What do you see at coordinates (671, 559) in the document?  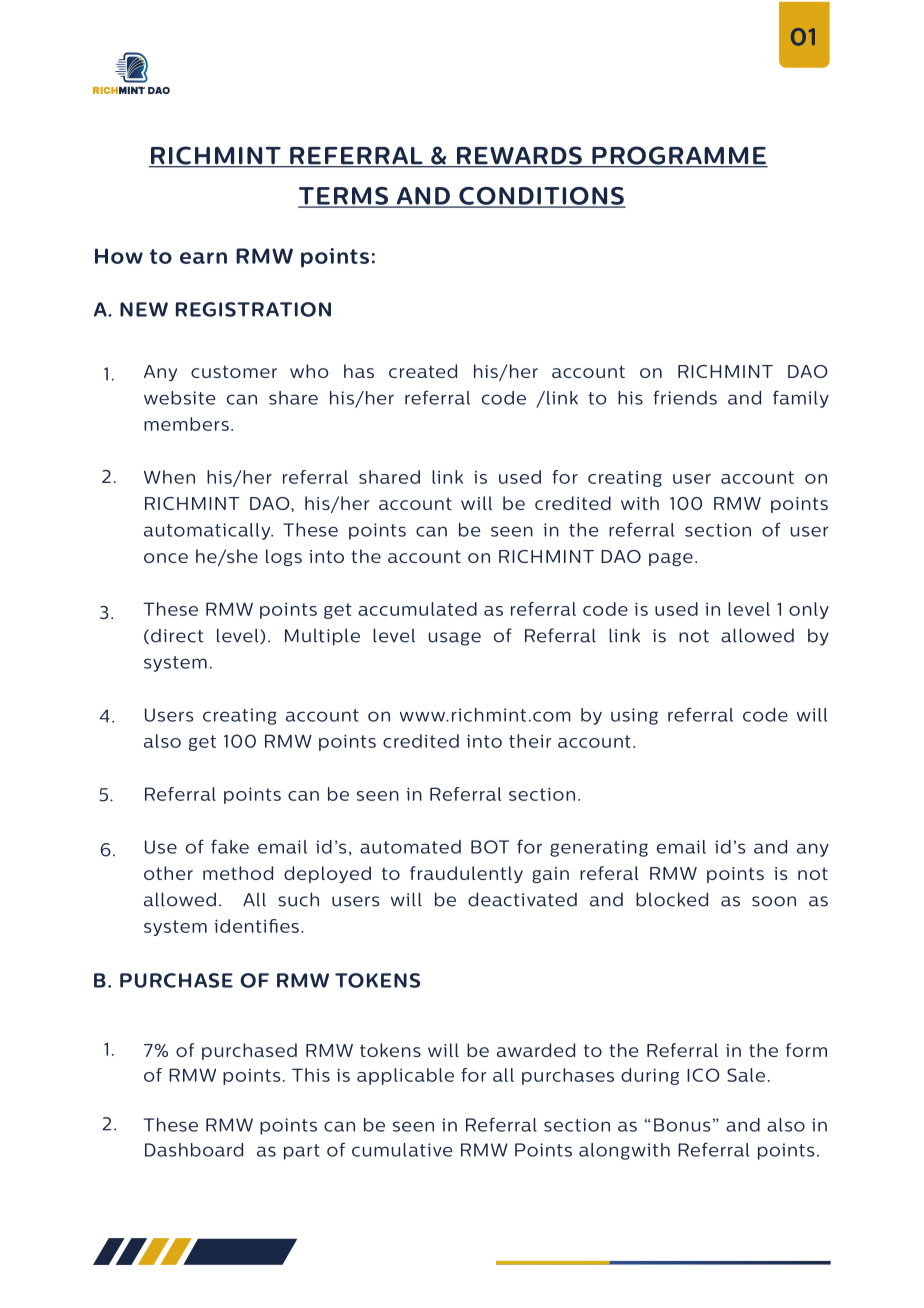 I see `page` at bounding box center [671, 559].
